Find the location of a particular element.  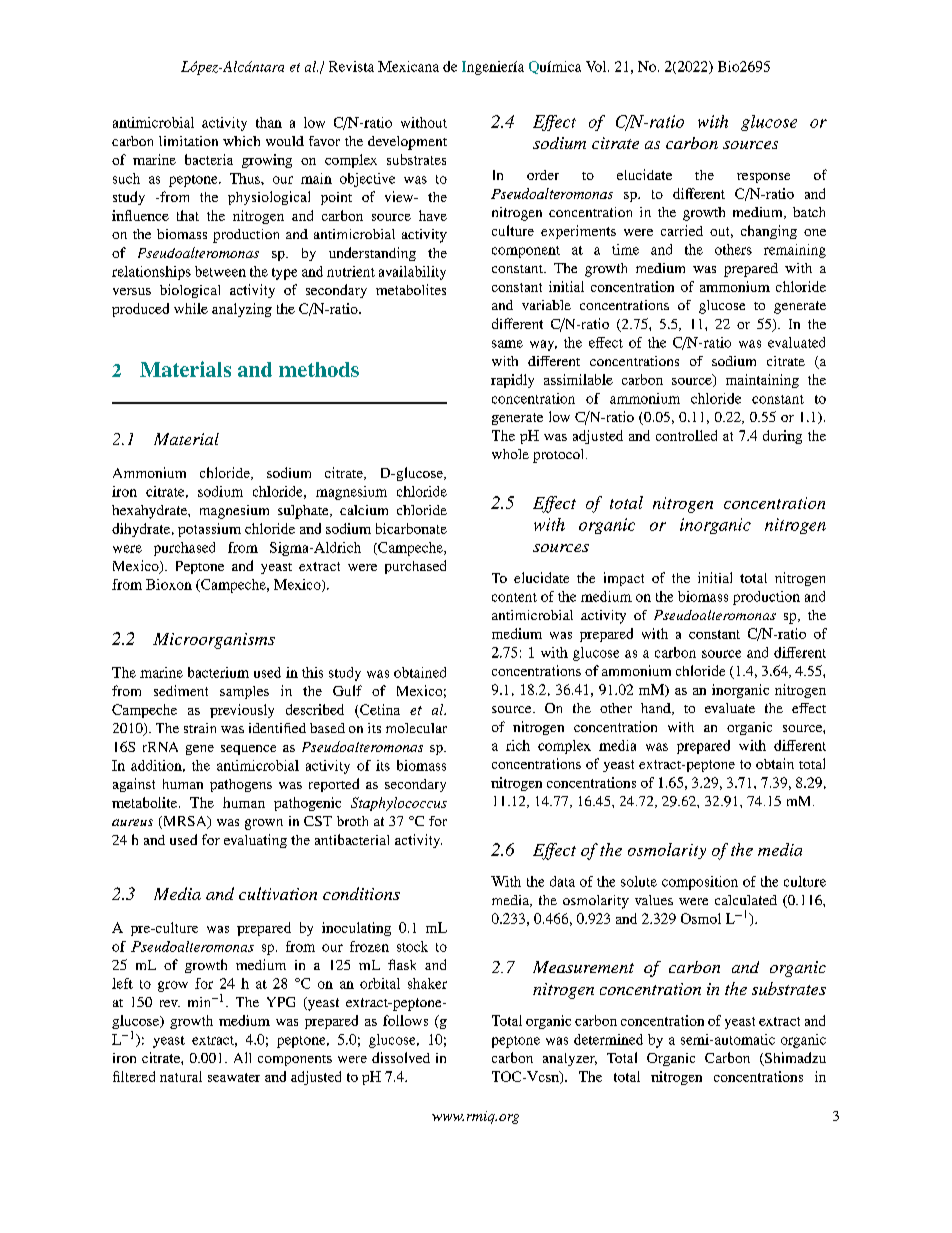

Mexicana is located at coordinates (408, 66).
